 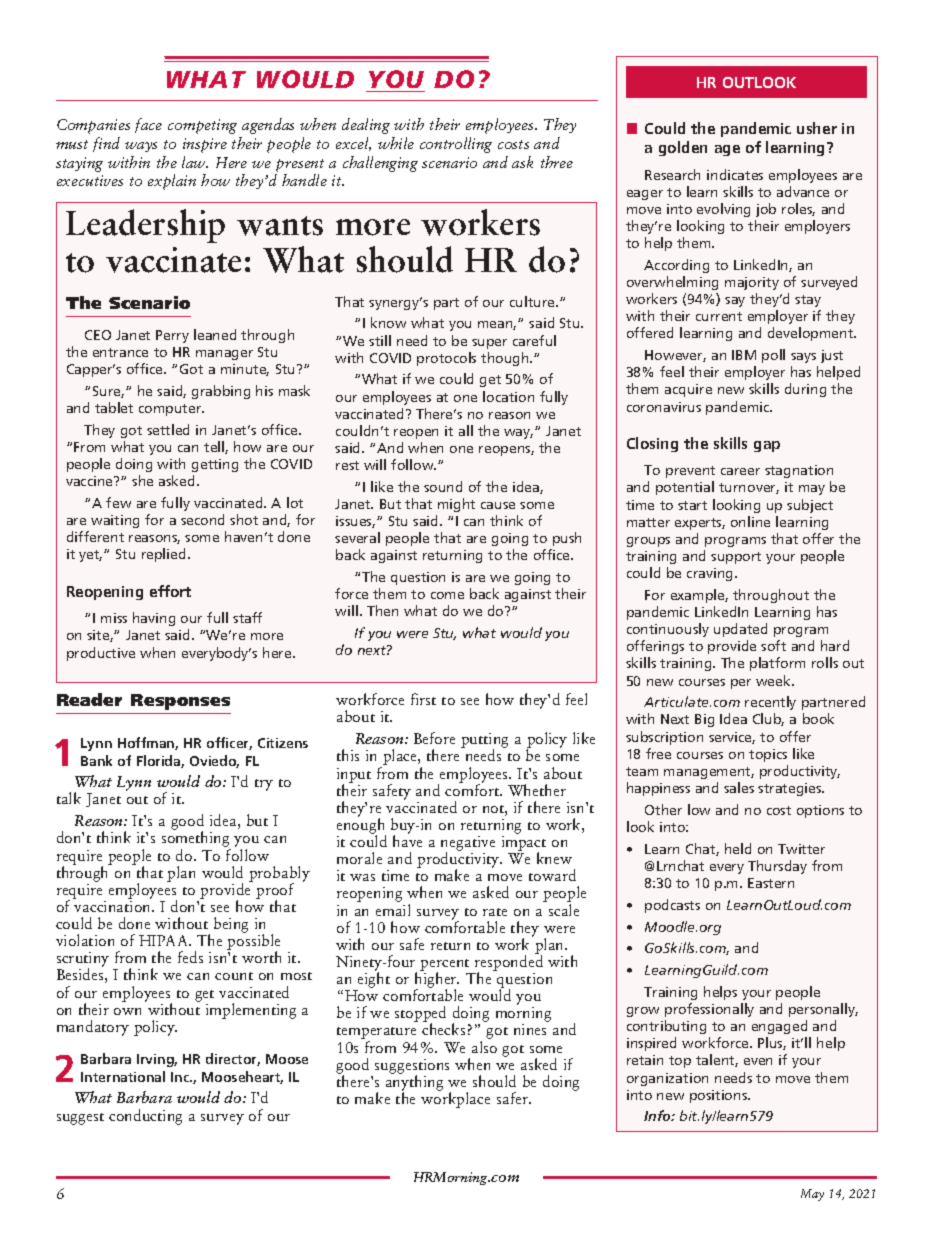 What do you see at coordinates (434, 738) in the page?
I see `Before` at bounding box center [434, 738].
